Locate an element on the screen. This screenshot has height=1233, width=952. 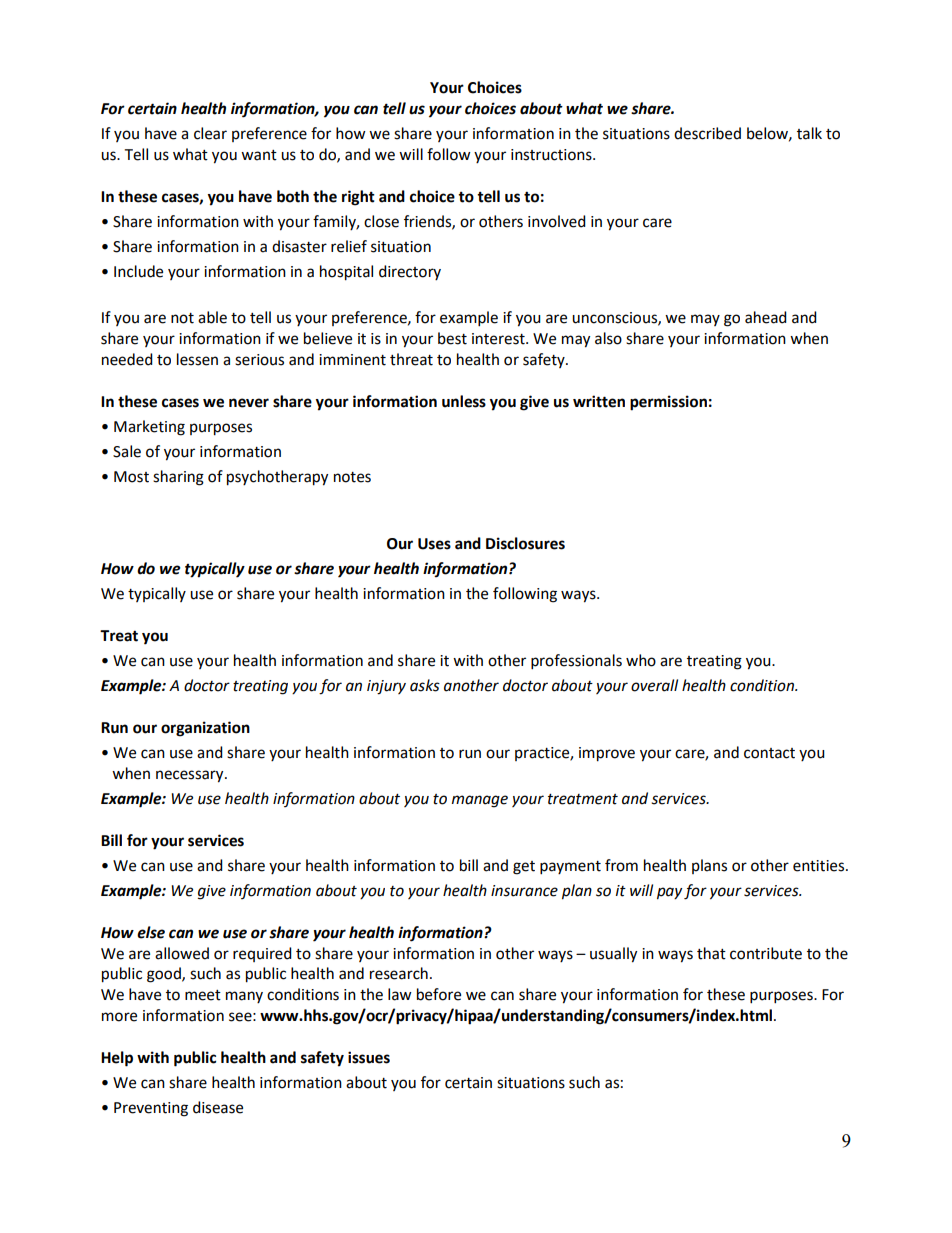
disease is located at coordinates (218, 1107).
